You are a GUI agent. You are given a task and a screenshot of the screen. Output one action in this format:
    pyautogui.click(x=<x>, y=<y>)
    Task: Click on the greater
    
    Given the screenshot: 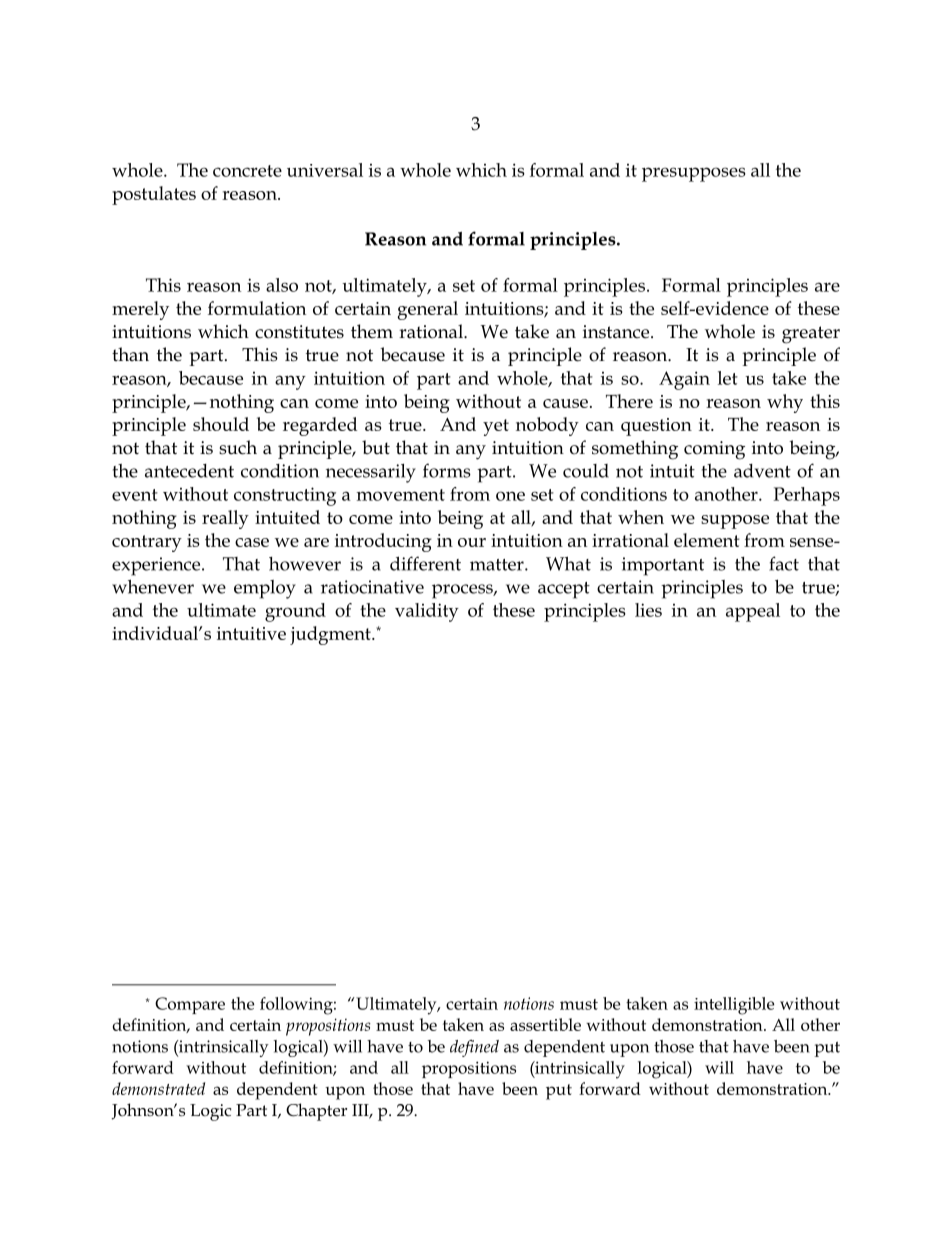 What is the action you would take?
    pyautogui.click(x=811, y=335)
